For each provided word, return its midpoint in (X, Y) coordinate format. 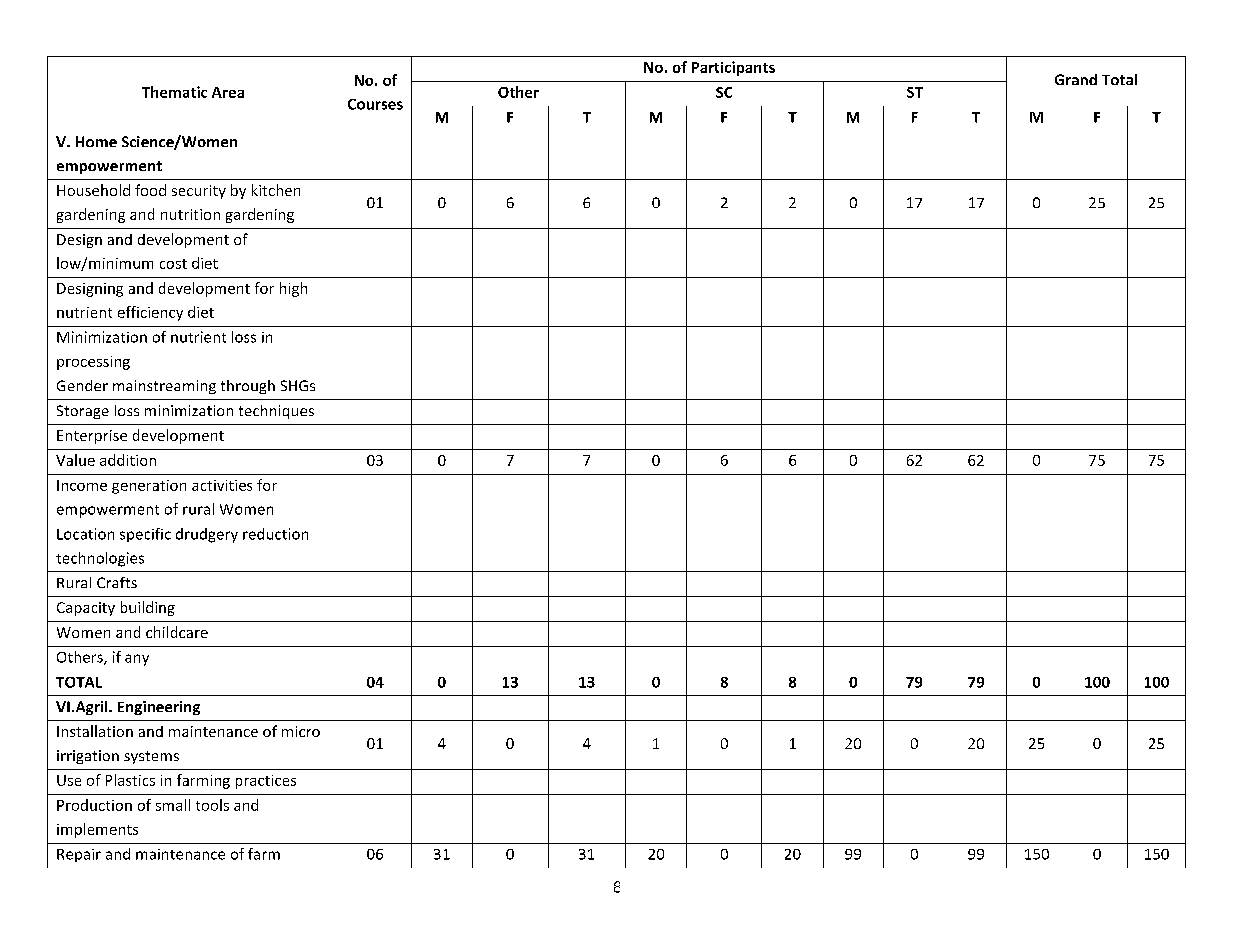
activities (222, 485)
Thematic (174, 92)
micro (301, 731)
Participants (733, 68)
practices (266, 782)
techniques (276, 412)
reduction (275, 534)
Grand (1076, 79)
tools (212, 805)
